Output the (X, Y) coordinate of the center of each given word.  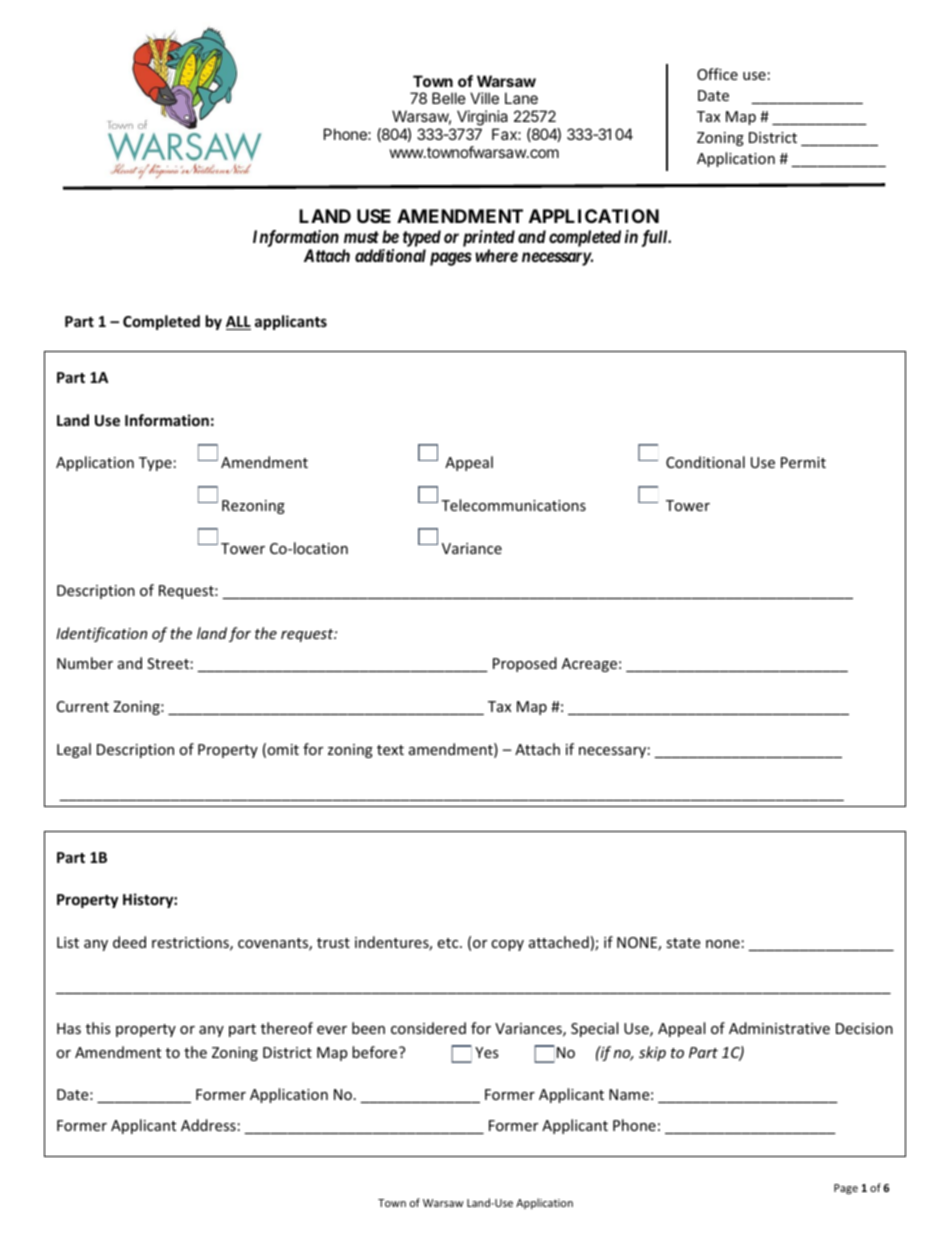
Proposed (525, 664)
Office (717, 74)
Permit (803, 462)
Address (208, 1125)
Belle (449, 98)
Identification (101, 634)
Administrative (779, 1028)
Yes (487, 1052)
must (361, 237)
